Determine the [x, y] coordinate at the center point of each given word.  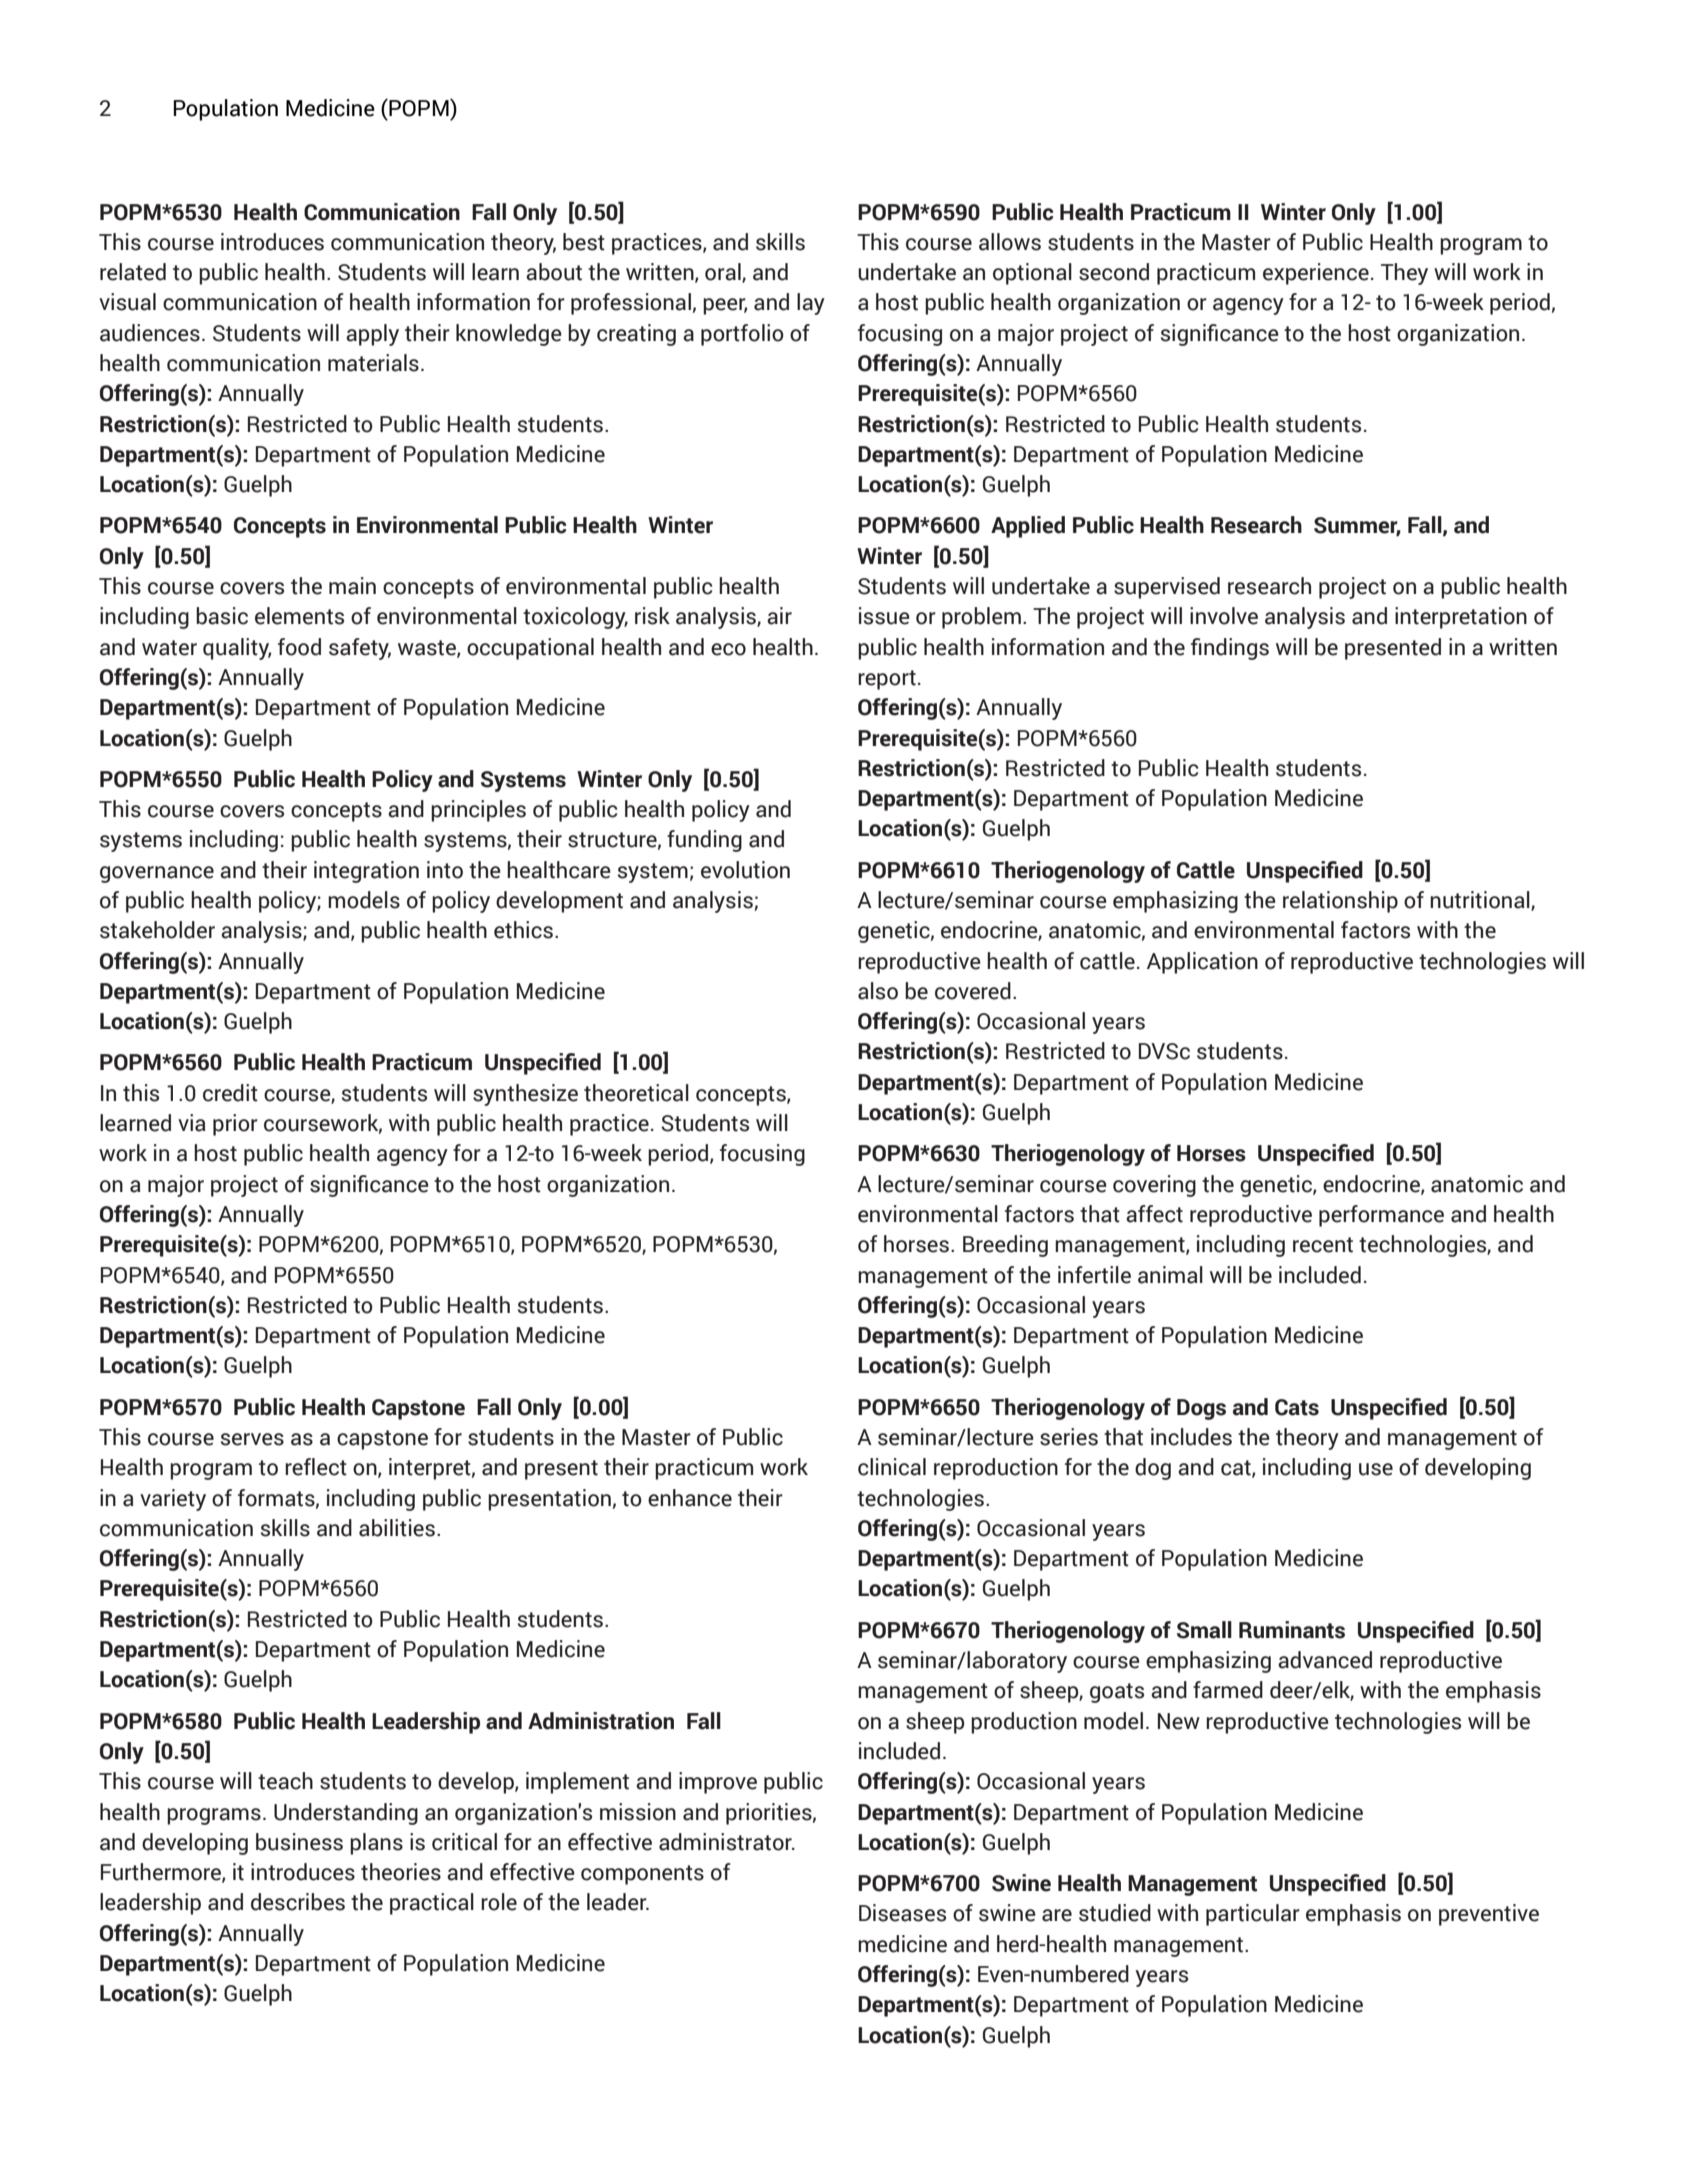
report [887, 680]
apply [372, 335]
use [1376, 1469]
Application [1202, 963]
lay [811, 304]
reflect [316, 1467]
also [878, 991]
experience [1316, 274]
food [299, 647]
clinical [892, 1467]
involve [1224, 616]
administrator [726, 1842]
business [299, 1842]
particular [1253, 1915]
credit [230, 1093]
